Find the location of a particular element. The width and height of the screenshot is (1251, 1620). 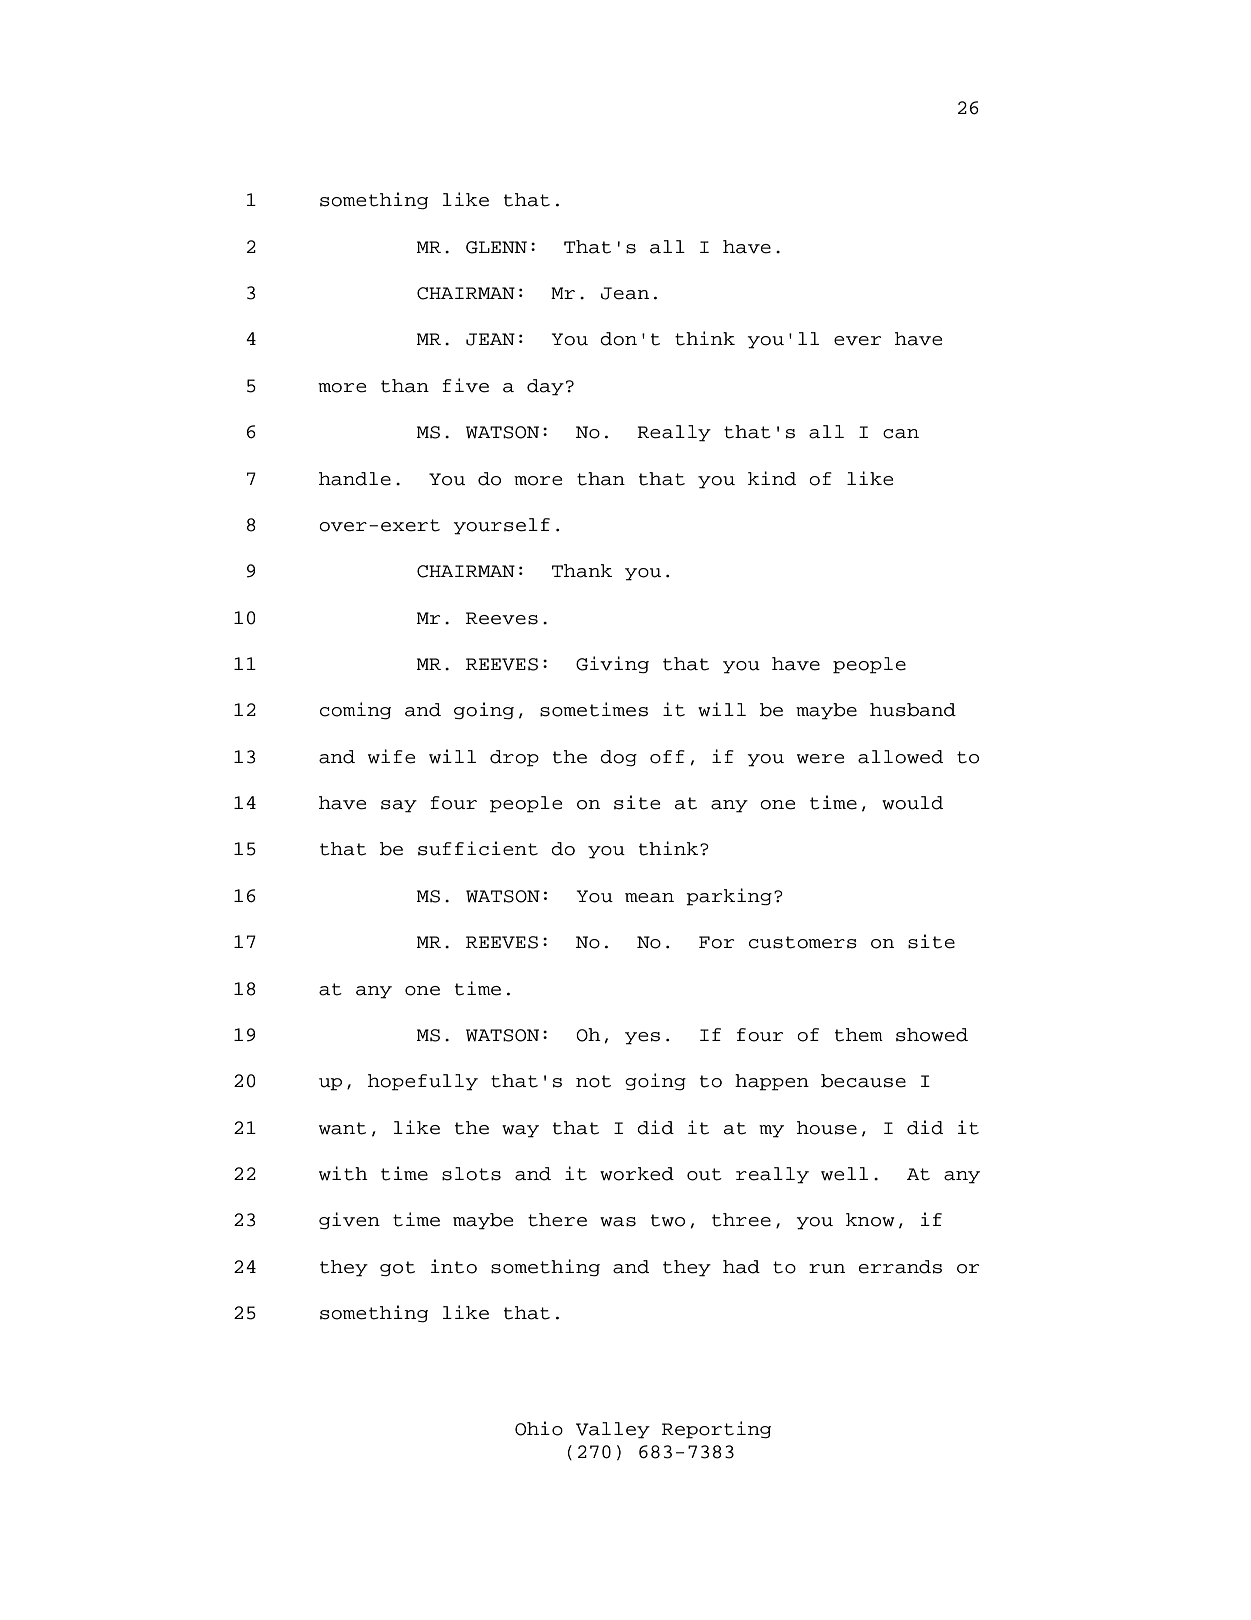

day is located at coordinates (545, 387).
